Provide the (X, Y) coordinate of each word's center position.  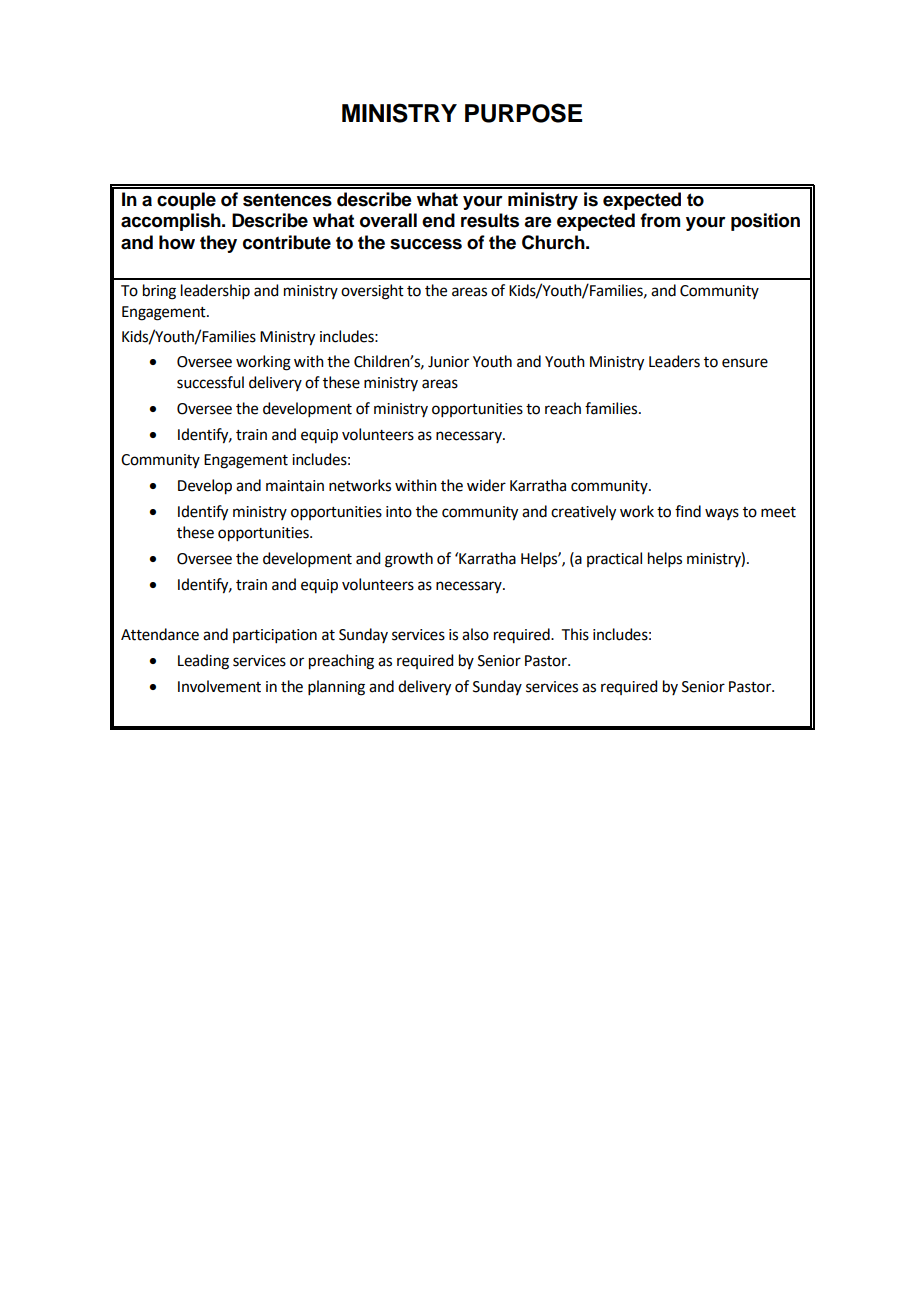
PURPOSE (523, 113)
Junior (448, 362)
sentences (287, 200)
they (218, 244)
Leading (203, 662)
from (660, 220)
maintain (295, 486)
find (688, 511)
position (765, 222)
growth (409, 560)
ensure (745, 363)
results (490, 220)
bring (159, 292)
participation (275, 636)
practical (614, 559)
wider (486, 485)
